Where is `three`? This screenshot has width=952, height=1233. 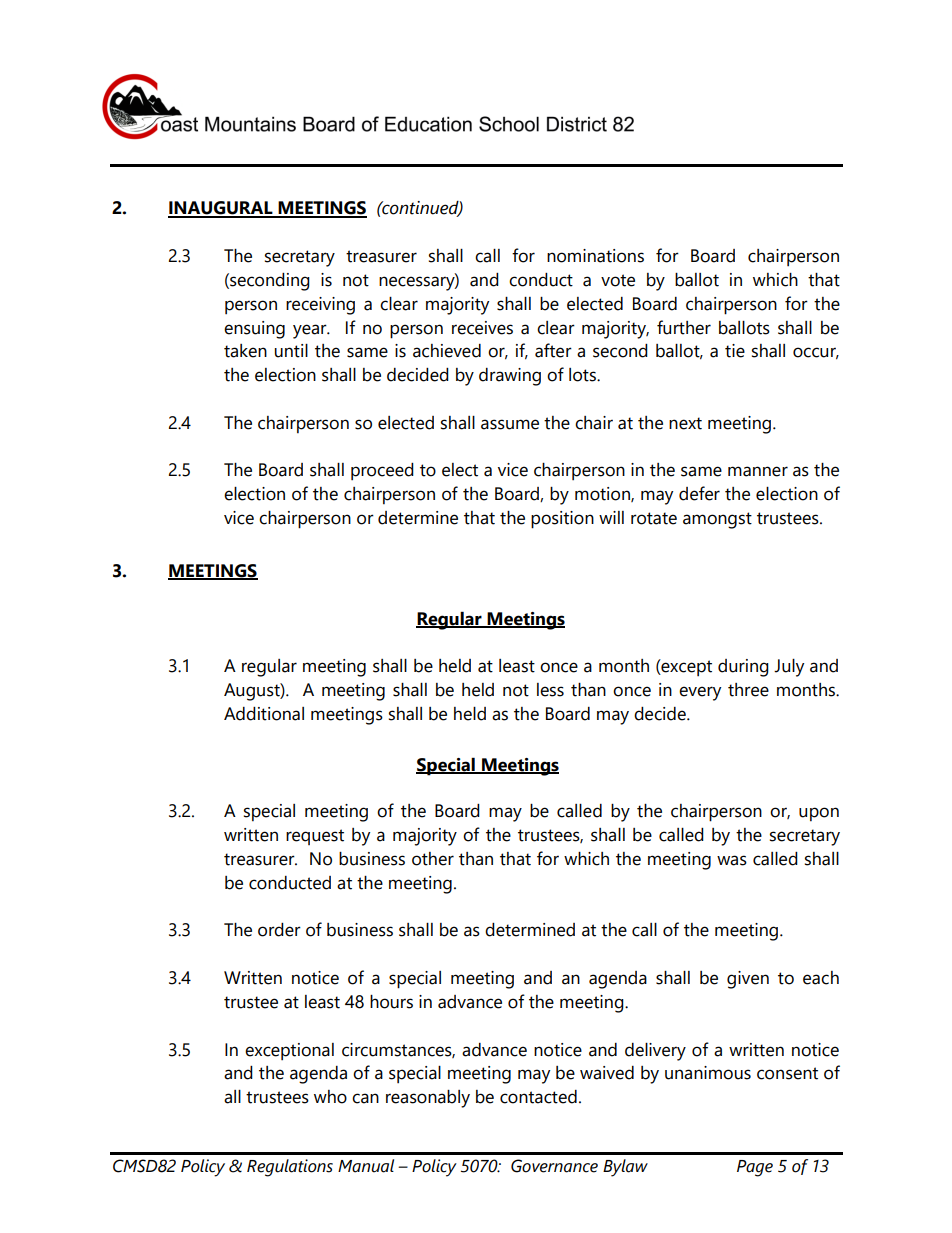
three is located at coordinates (748, 690).
